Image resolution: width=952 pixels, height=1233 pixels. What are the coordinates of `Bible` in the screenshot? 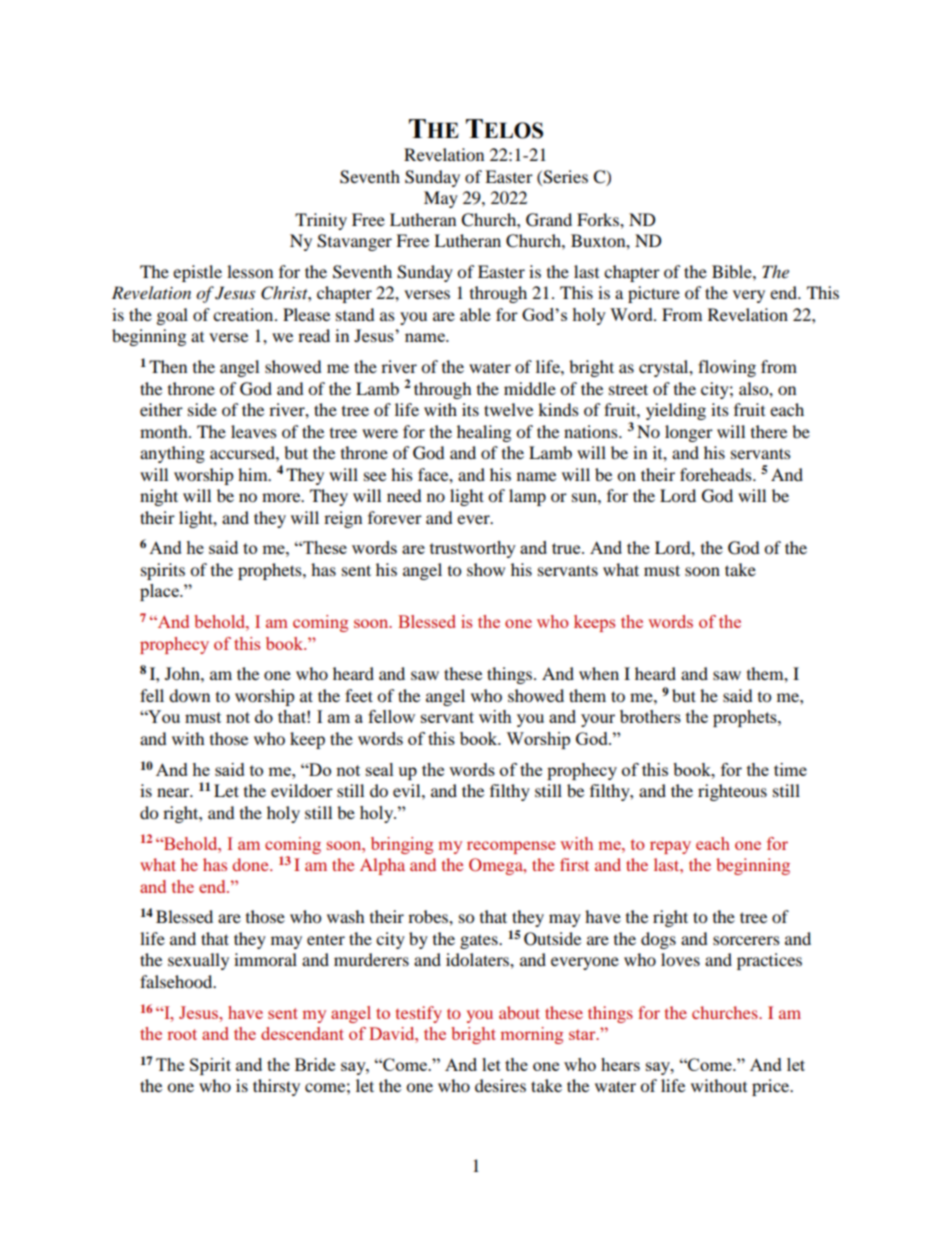 It's located at (733, 271).
